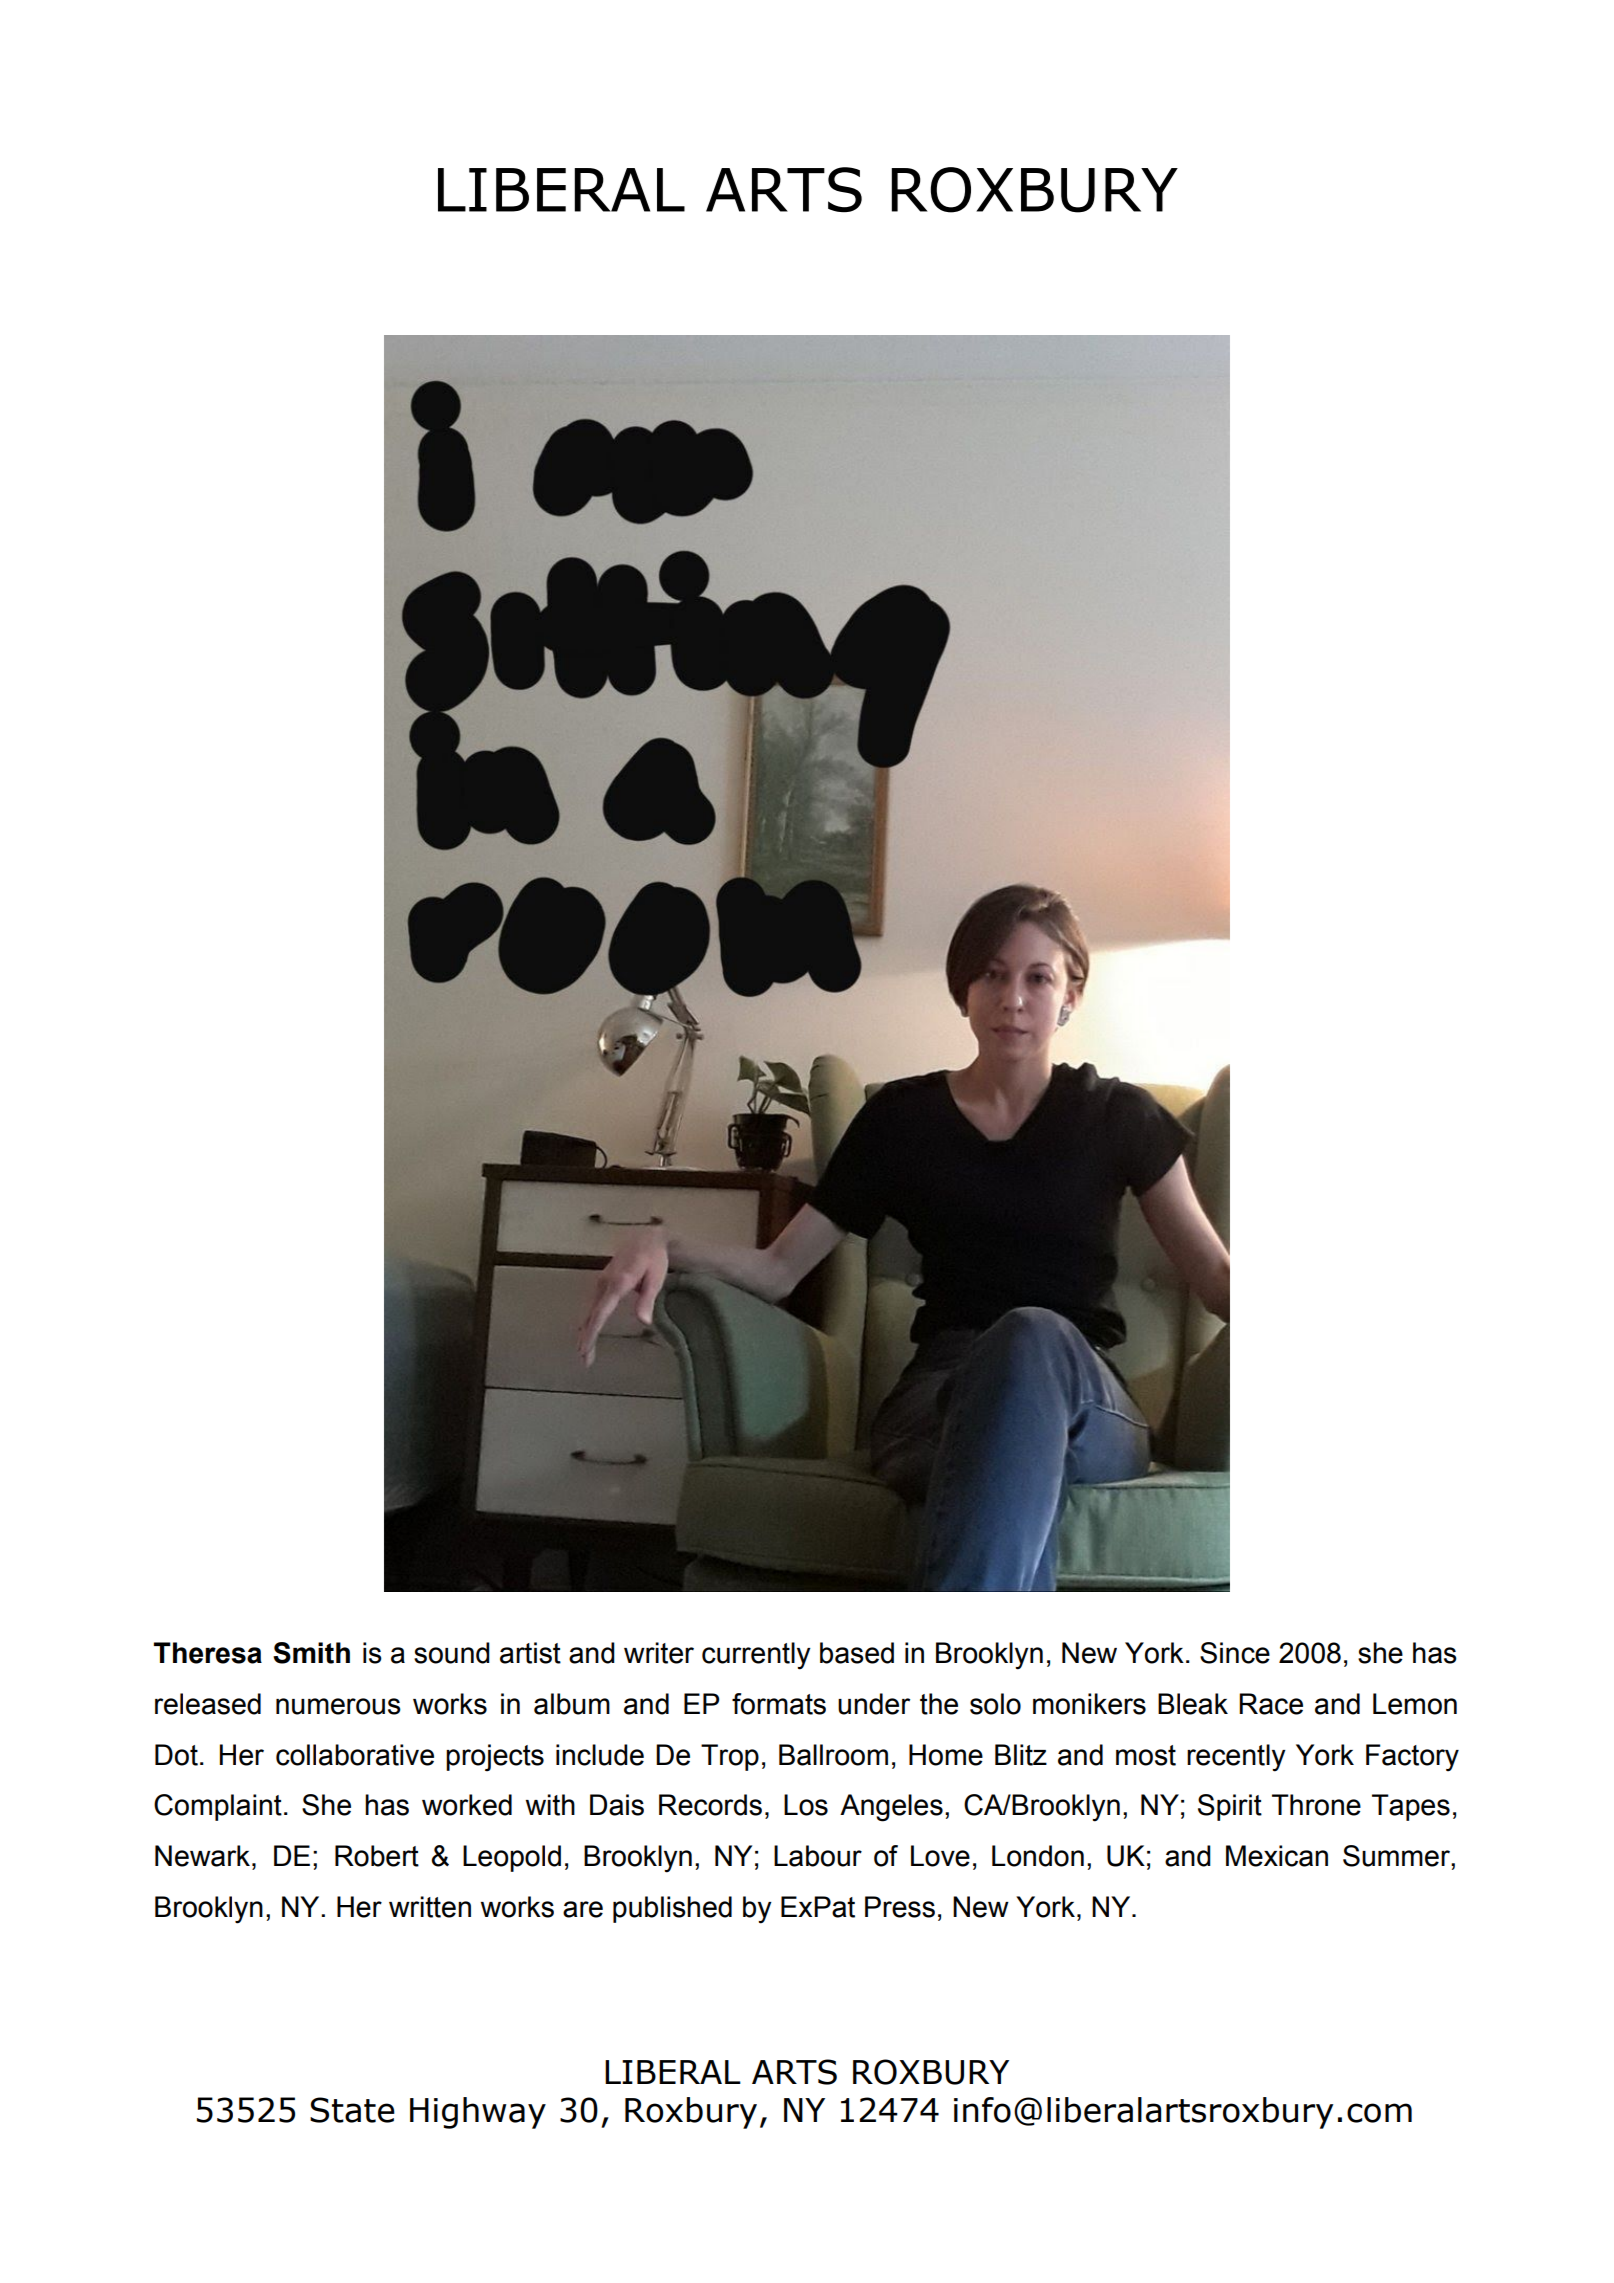  I want to click on Mexican, so click(1277, 1856).
